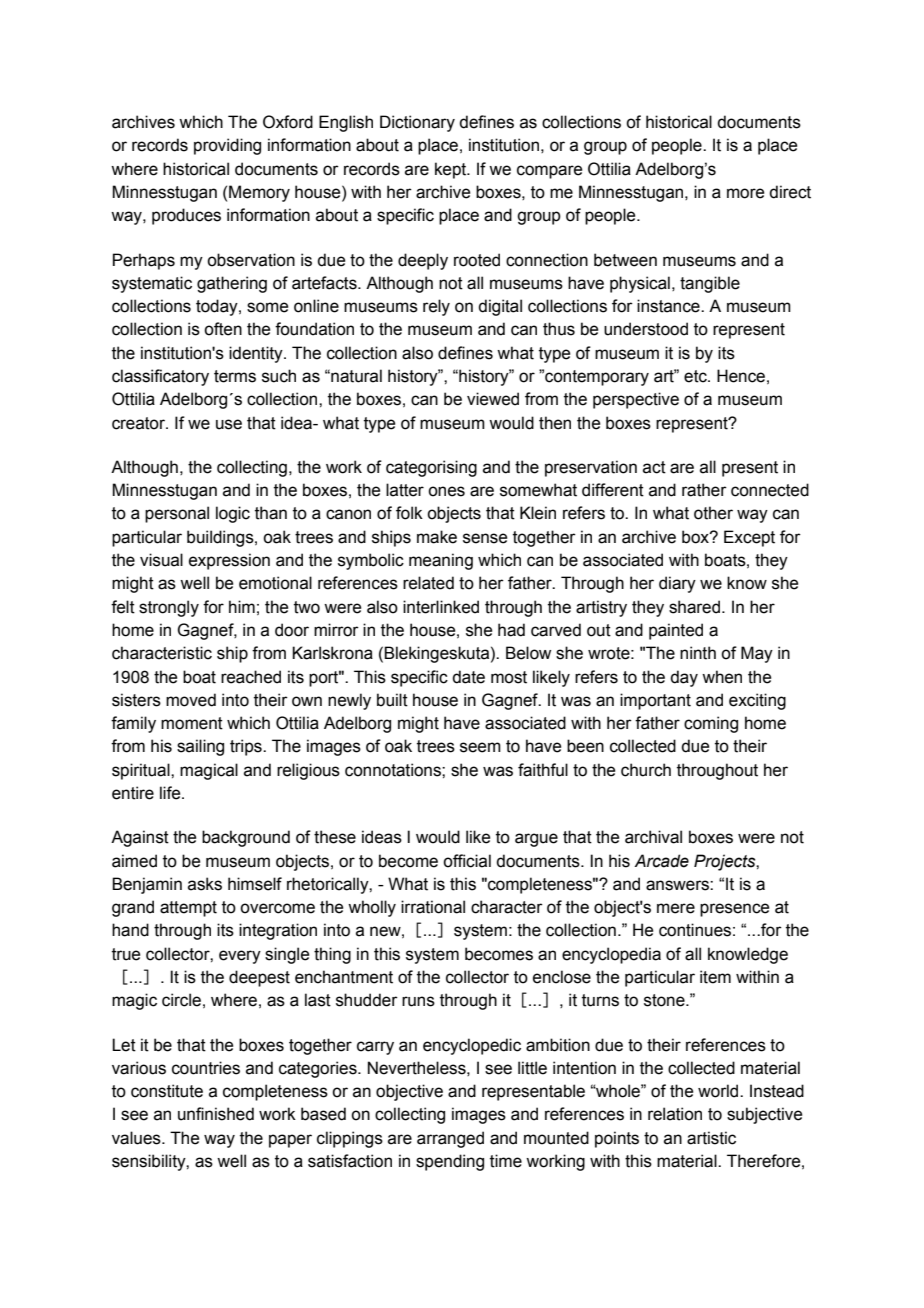 The image size is (924, 1308). I want to click on unfinished, so click(216, 1114).
